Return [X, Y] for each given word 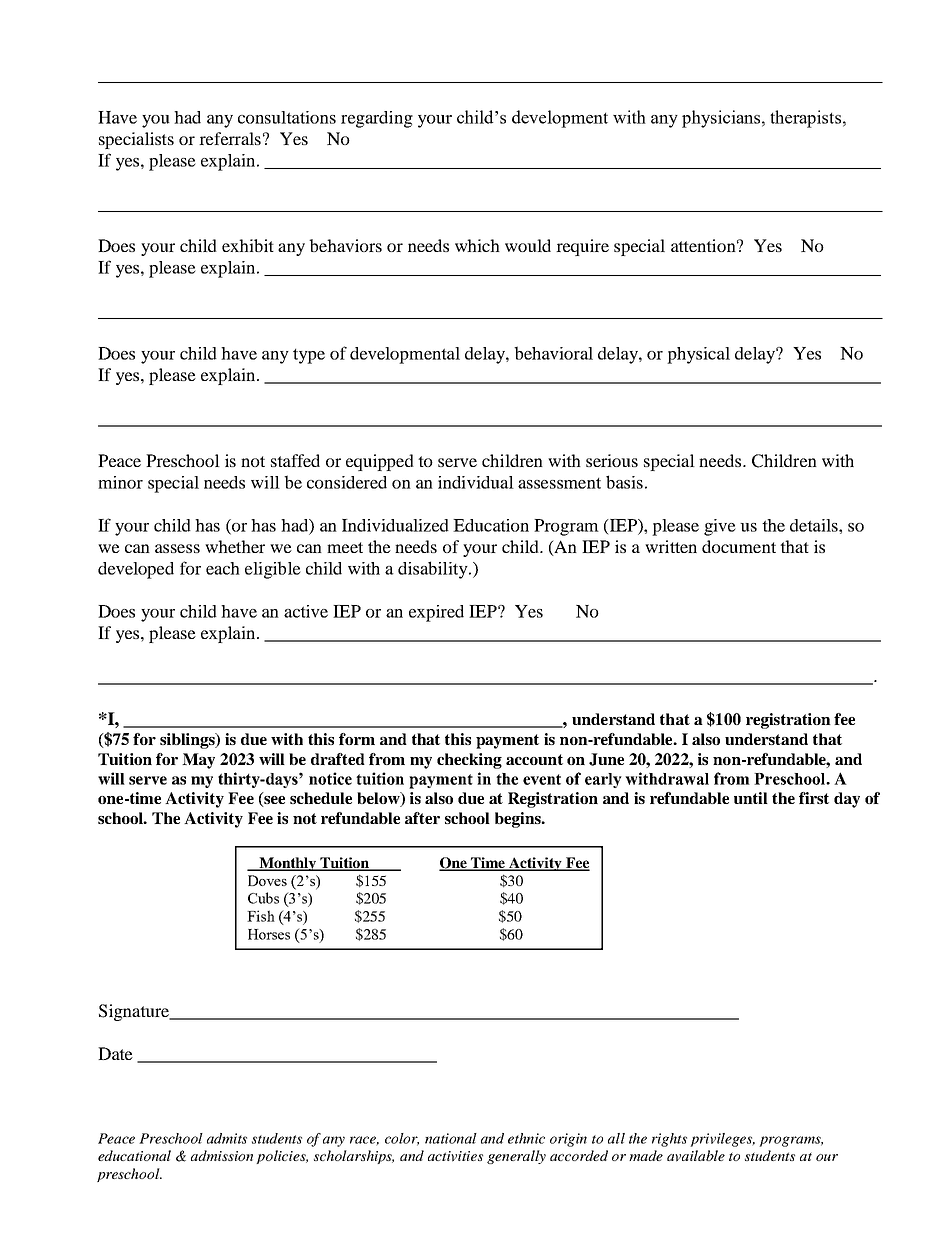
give [720, 527]
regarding [377, 119]
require [582, 247]
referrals [230, 138]
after [422, 818]
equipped [380, 462]
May [198, 761]
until [751, 798]
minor [120, 482]
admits [227, 1138]
